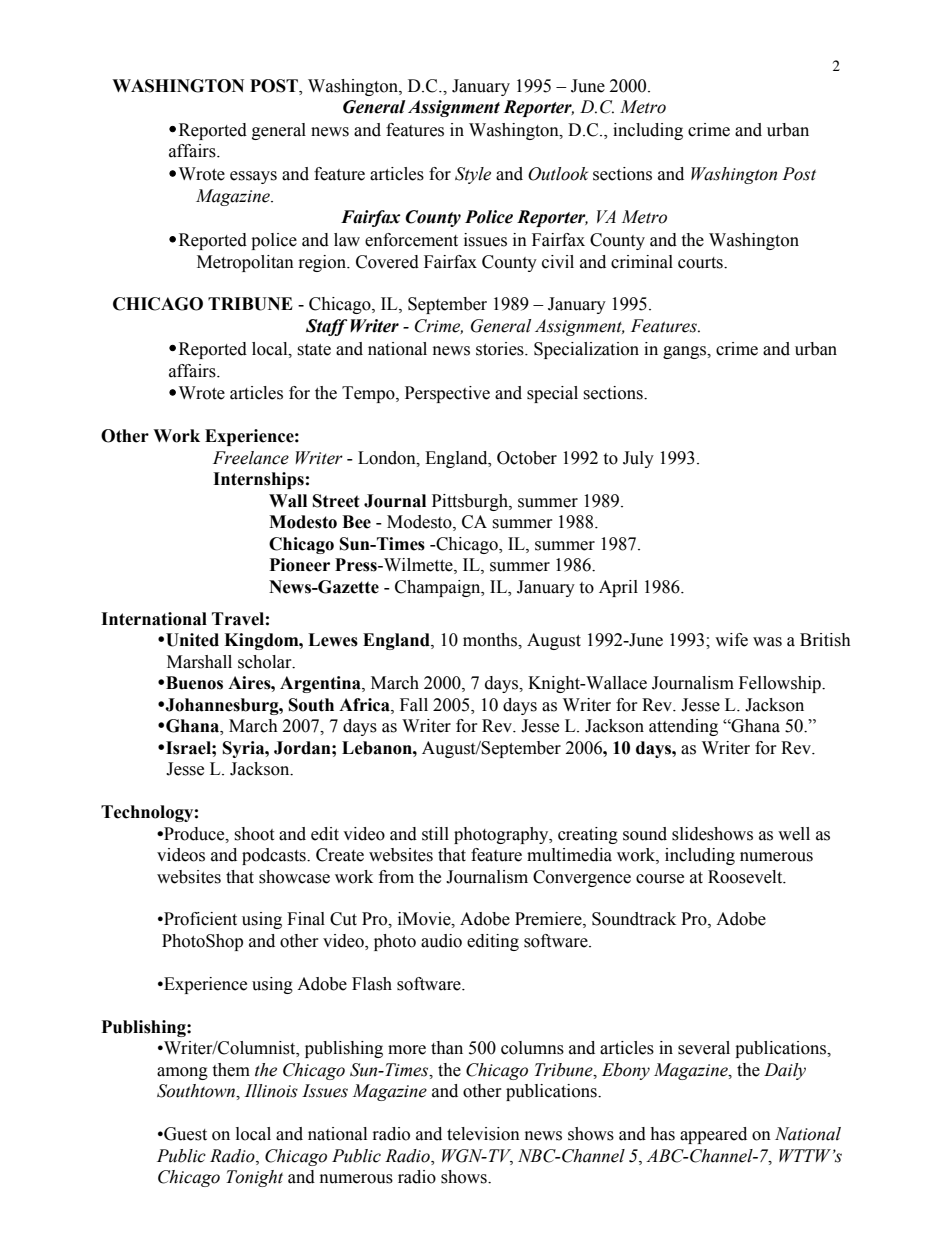 This document has height=1233, width=952. What do you see at coordinates (713, 1135) in the document?
I see `appeared` at bounding box center [713, 1135].
